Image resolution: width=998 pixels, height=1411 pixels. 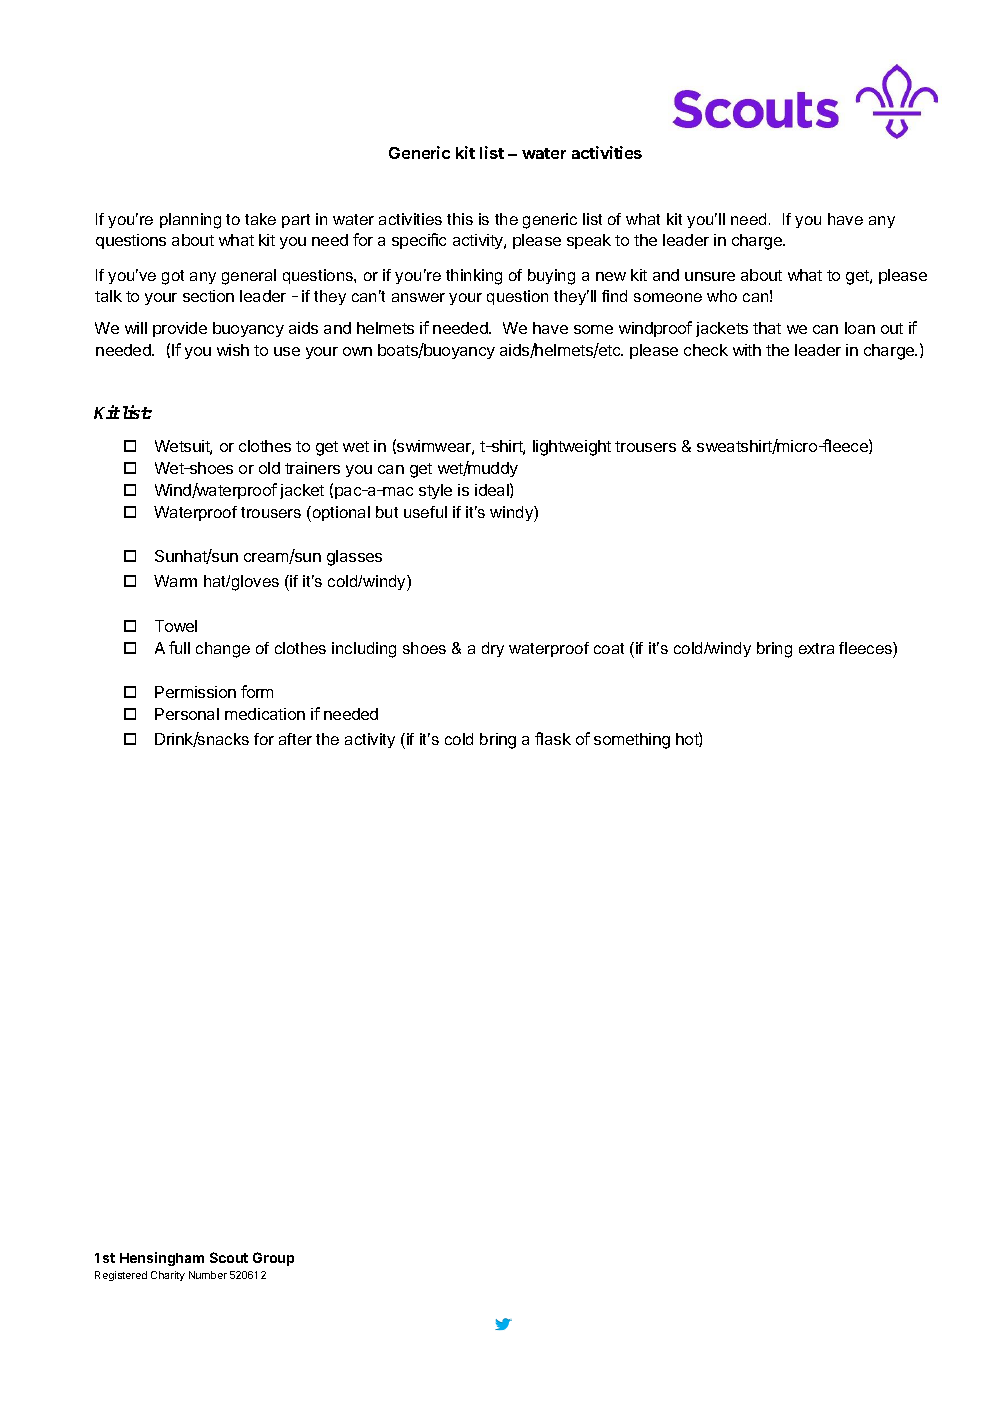 I want to click on style, so click(x=435, y=491).
